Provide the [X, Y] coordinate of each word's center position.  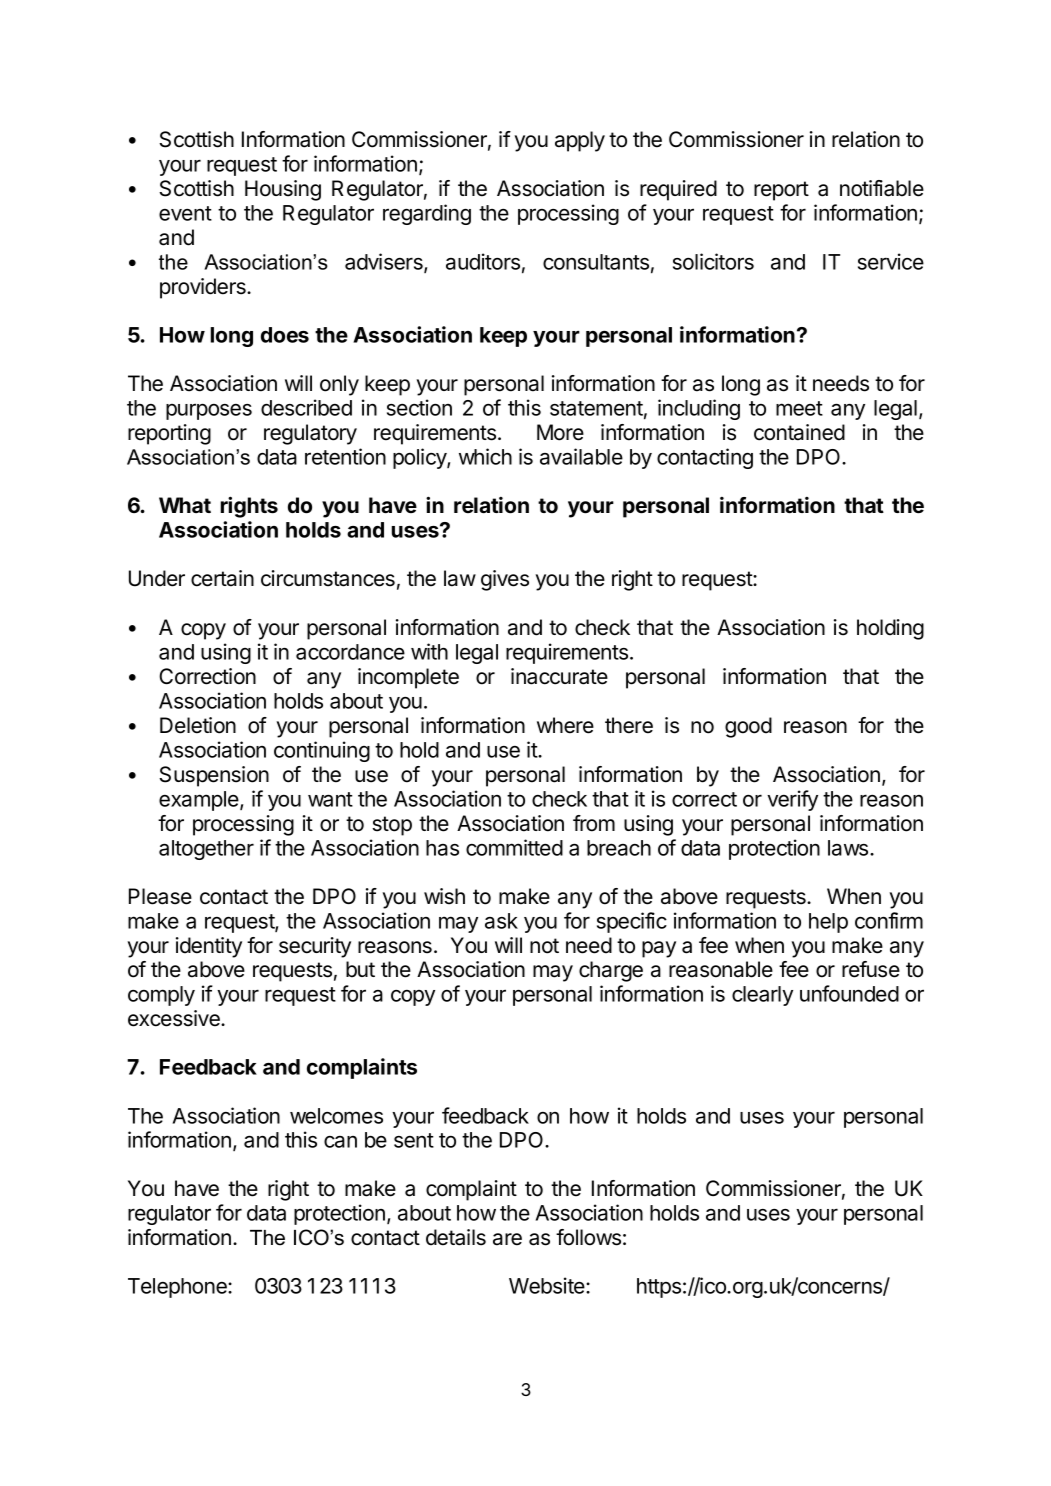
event [185, 213]
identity [209, 947]
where [565, 725]
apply [580, 141]
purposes [209, 411]
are [507, 1239]
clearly [762, 996]
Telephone [178, 1288]
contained [799, 432]
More [560, 432]
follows [588, 1237]
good [748, 727]
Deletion [198, 725]
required [678, 190]
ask [501, 921]
